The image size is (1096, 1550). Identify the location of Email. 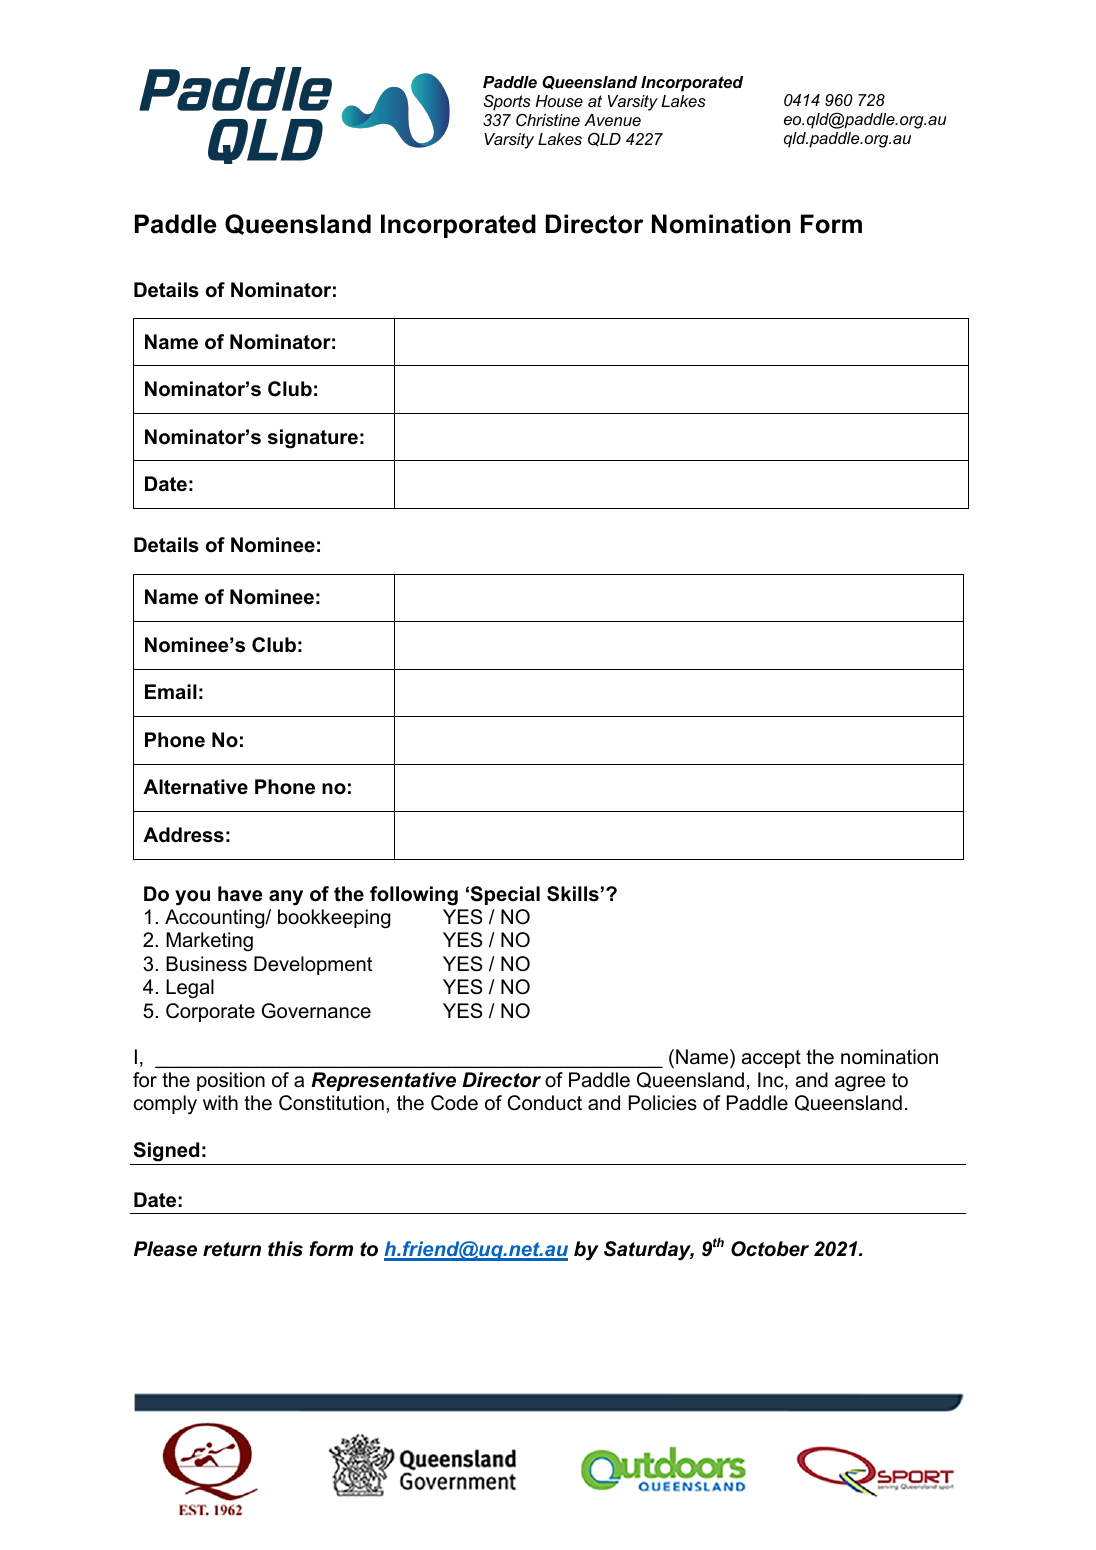
(171, 692).
